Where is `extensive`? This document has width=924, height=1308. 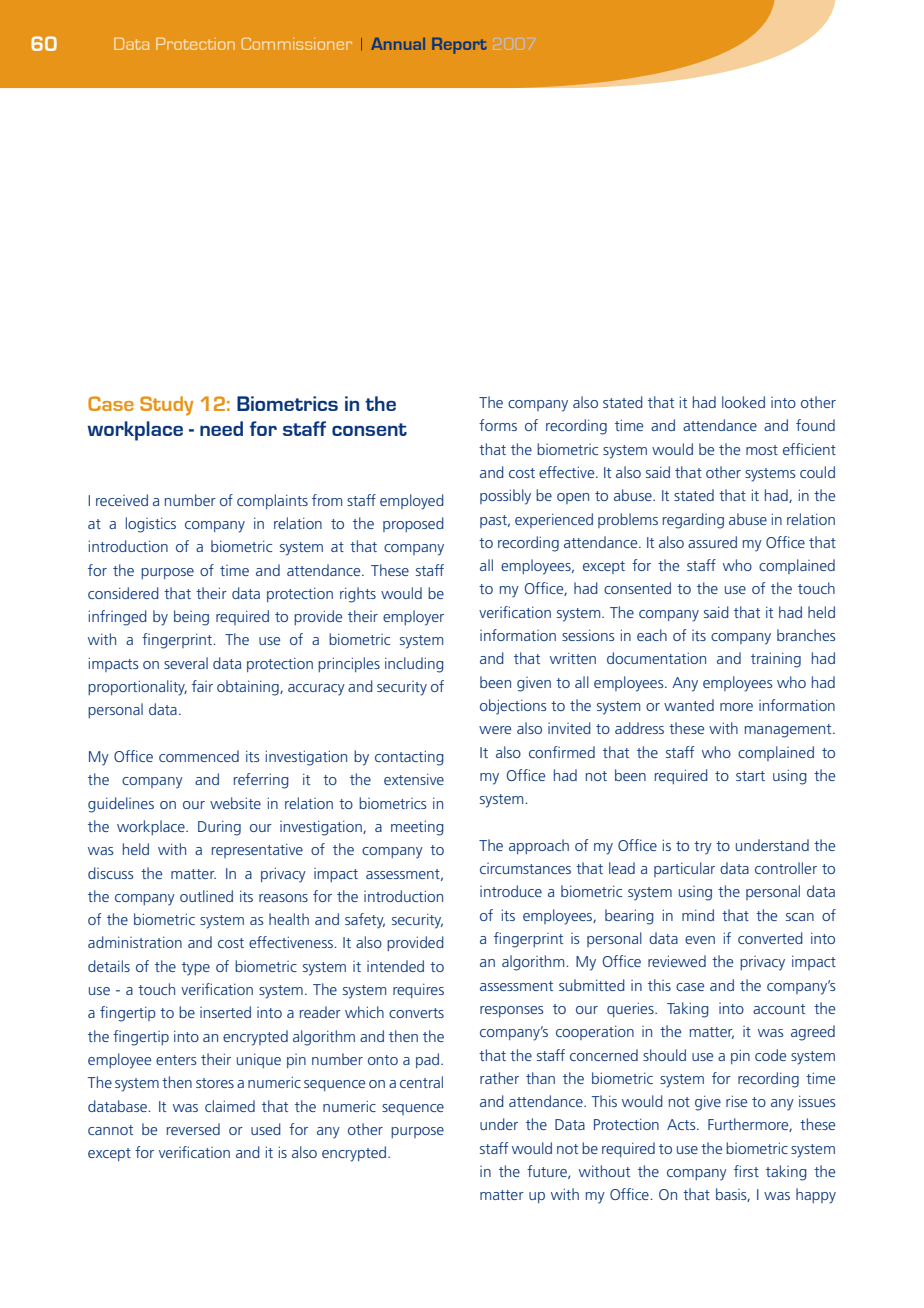 extensive is located at coordinates (414, 779).
